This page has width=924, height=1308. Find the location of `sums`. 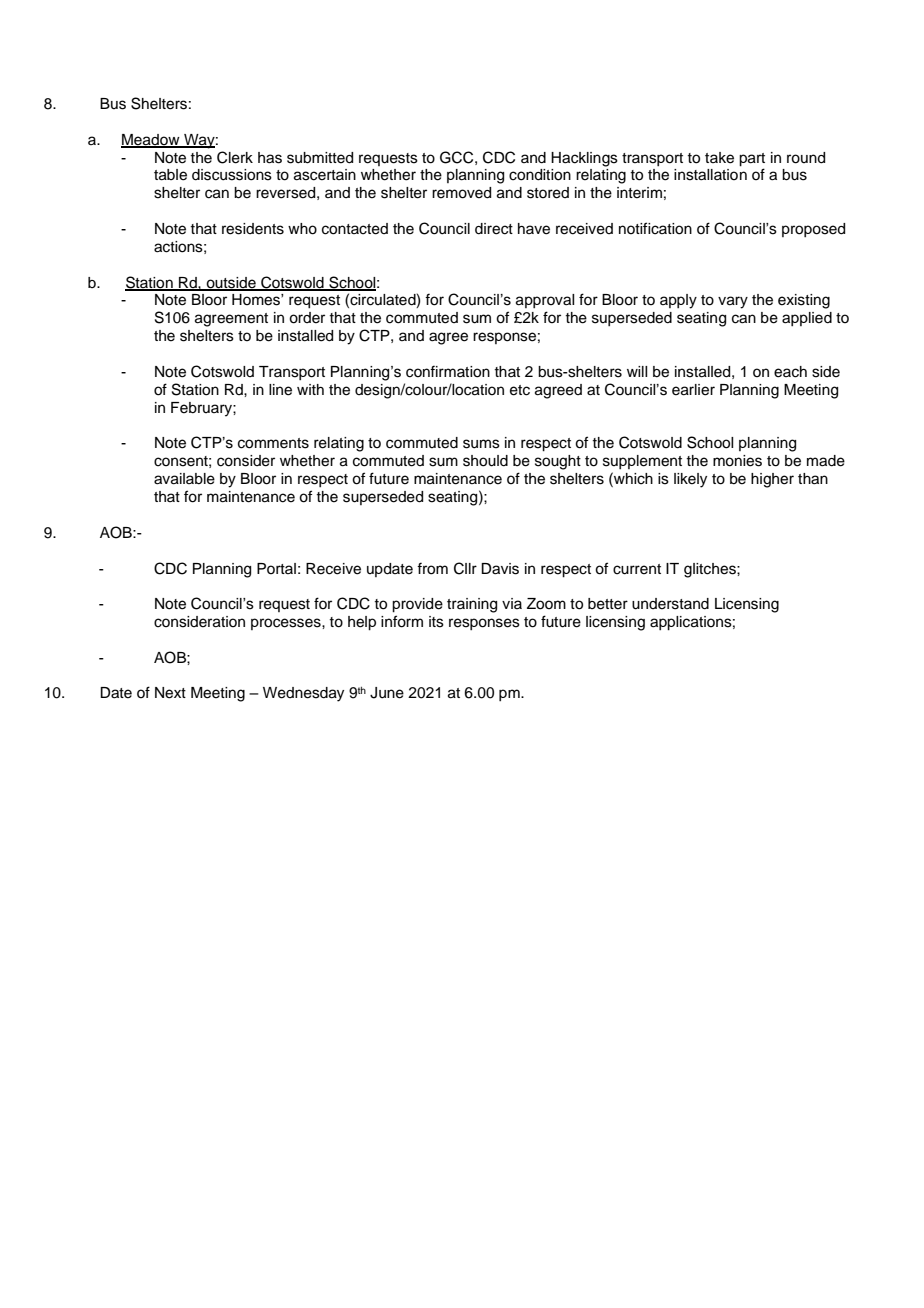

sums is located at coordinates (481, 444).
